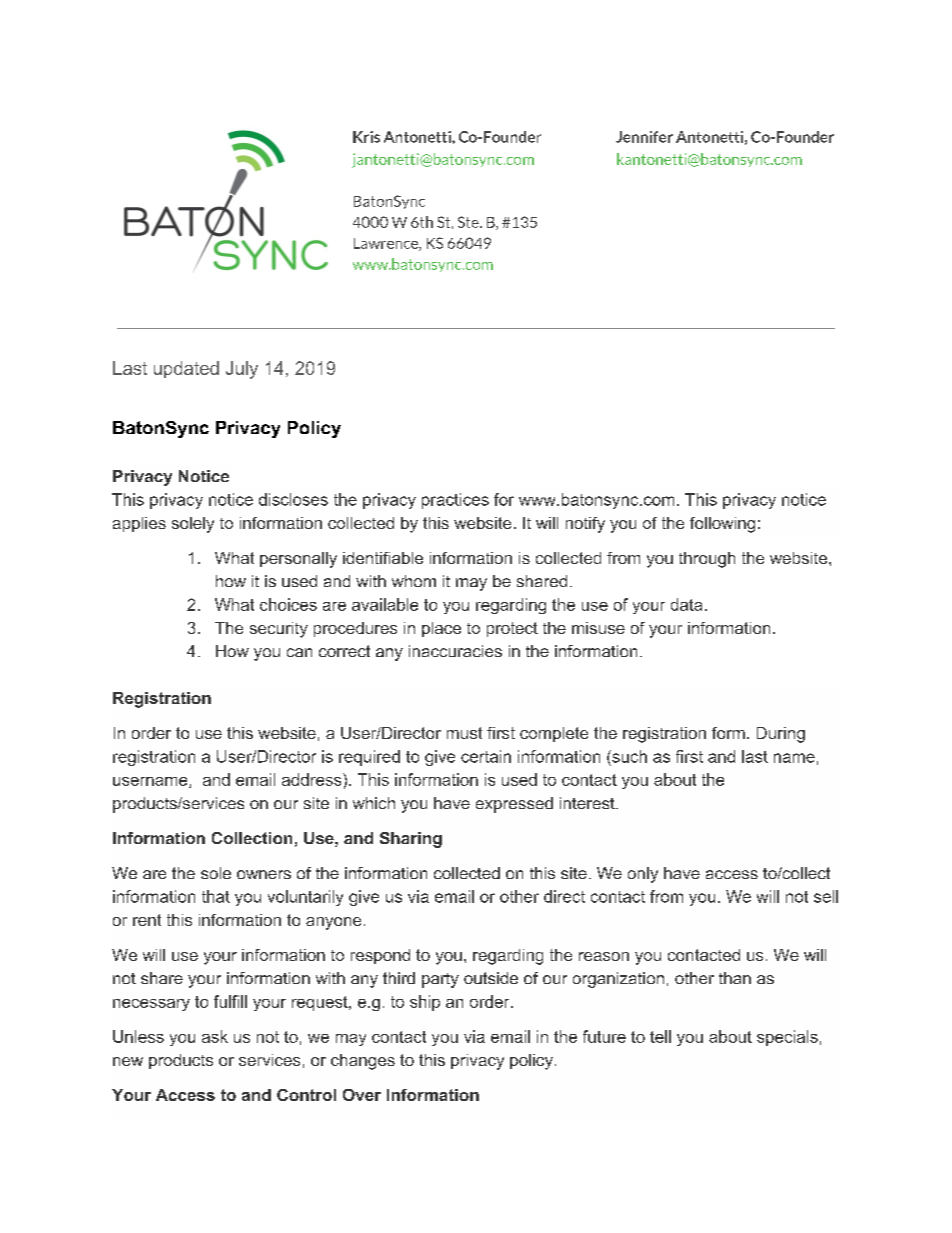  Describe the element at coordinates (441, 629) in the screenshot. I see `place` at that location.
